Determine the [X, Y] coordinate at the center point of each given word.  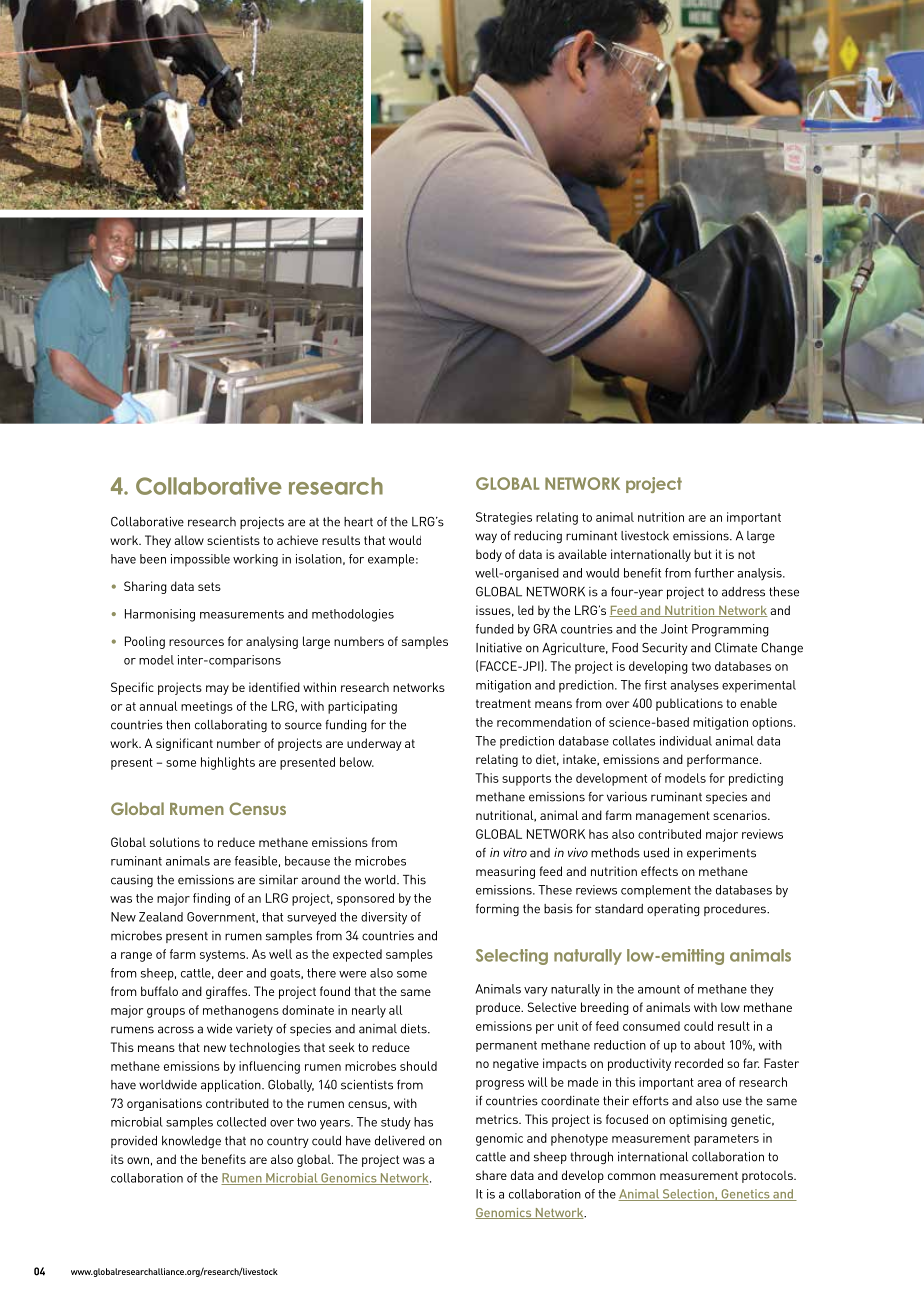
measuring [505, 872]
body [489, 555]
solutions [175, 842]
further [714, 573]
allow [189, 540]
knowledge [191, 1142]
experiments [721, 854]
